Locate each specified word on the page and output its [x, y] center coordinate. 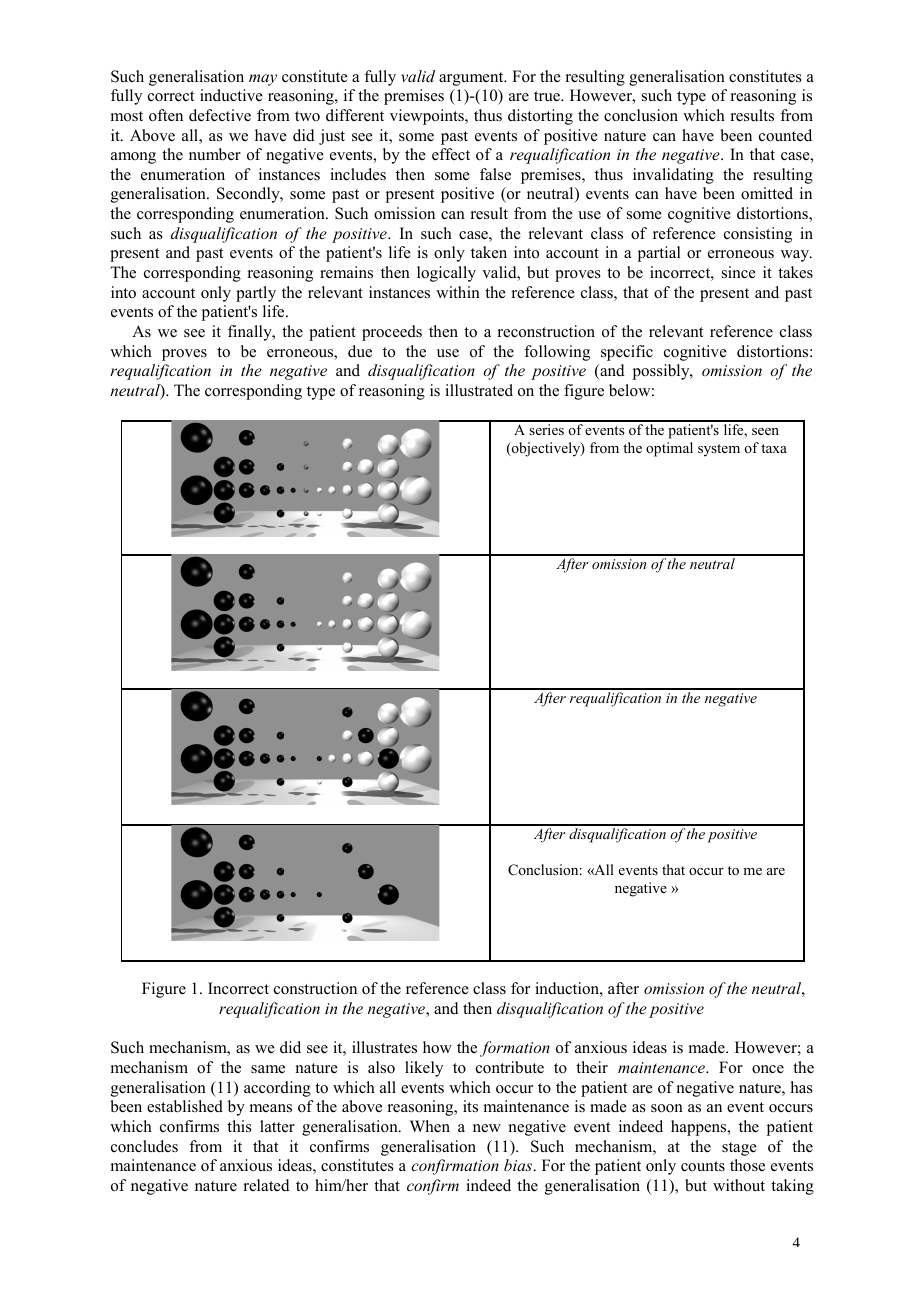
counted [785, 135]
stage [739, 1149]
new [487, 1128]
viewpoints [428, 117]
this [239, 1126]
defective [220, 115]
